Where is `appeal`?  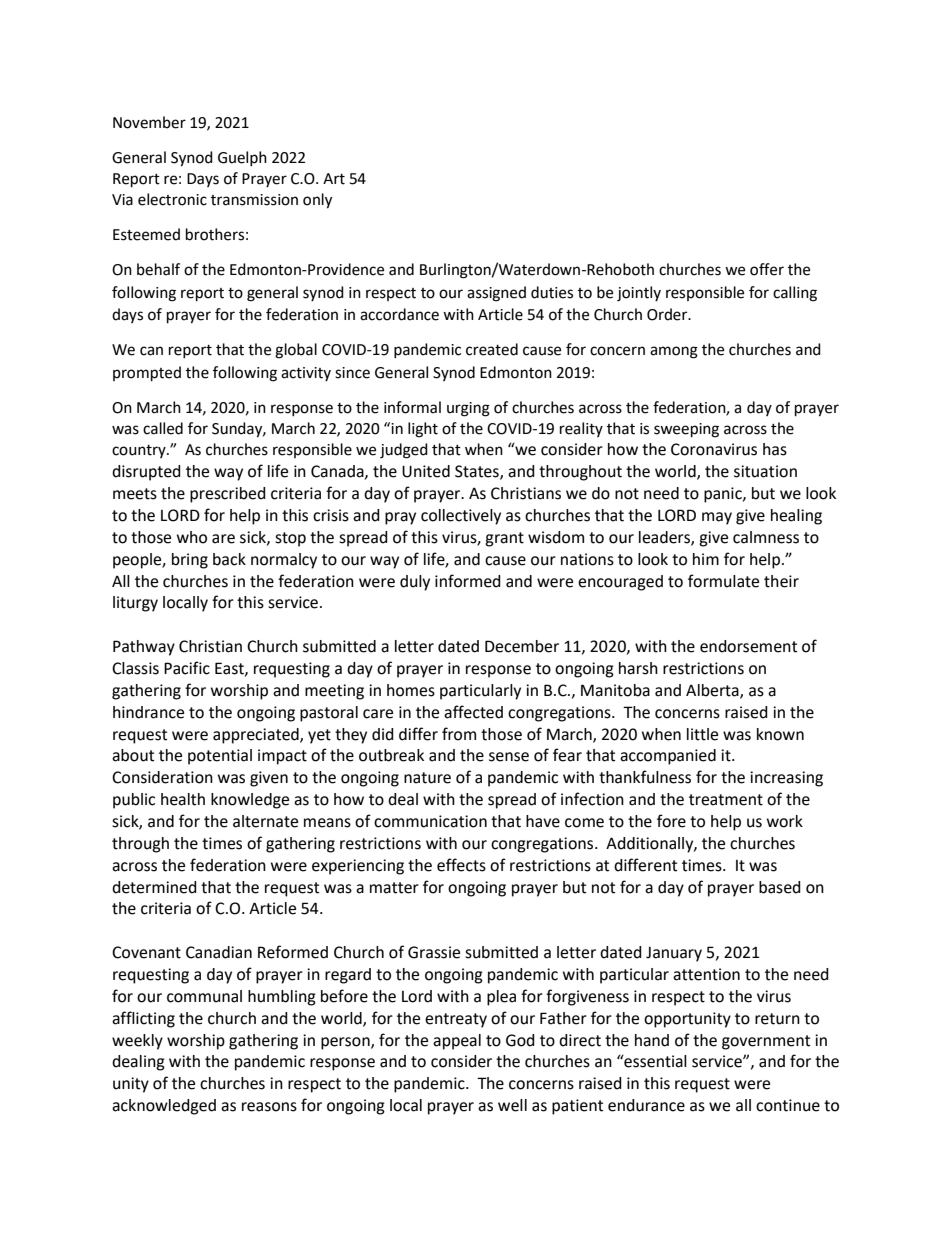 appeal is located at coordinates (457, 1042).
